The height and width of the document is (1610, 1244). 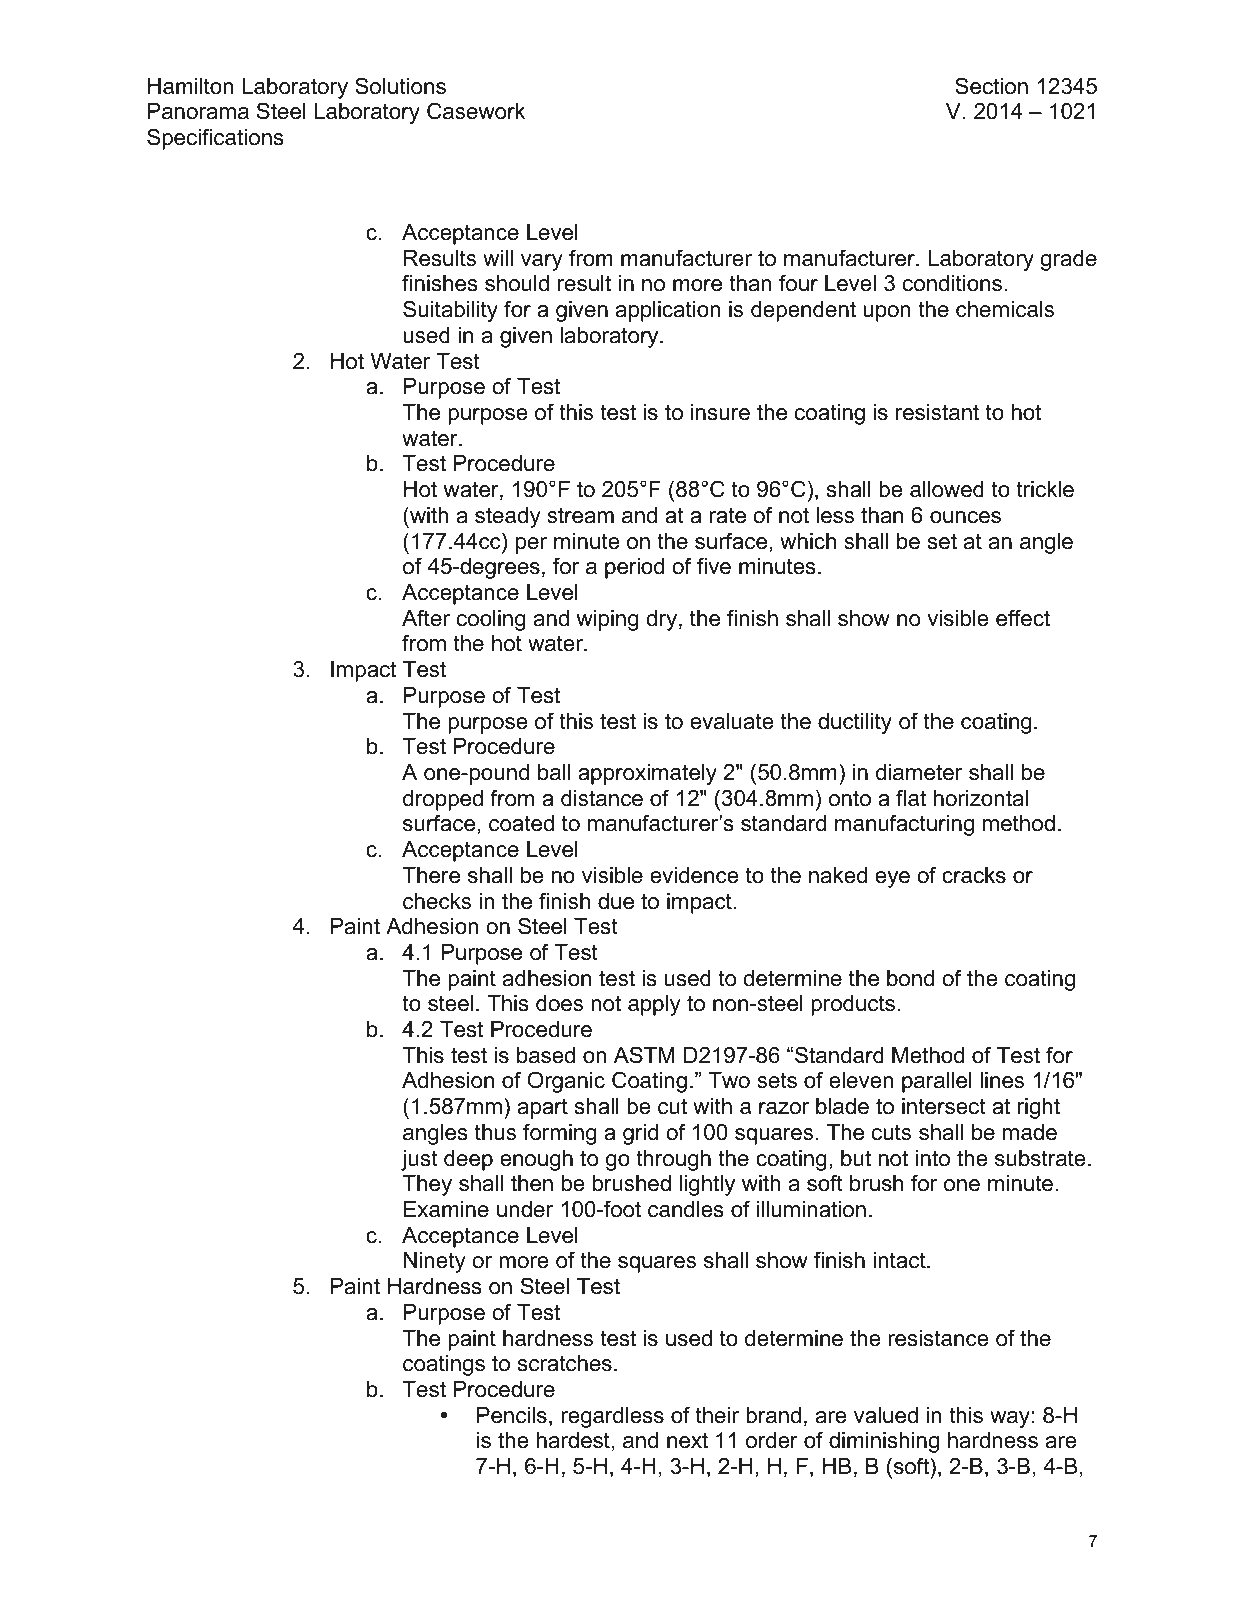 I want to click on After, so click(x=426, y=618).
